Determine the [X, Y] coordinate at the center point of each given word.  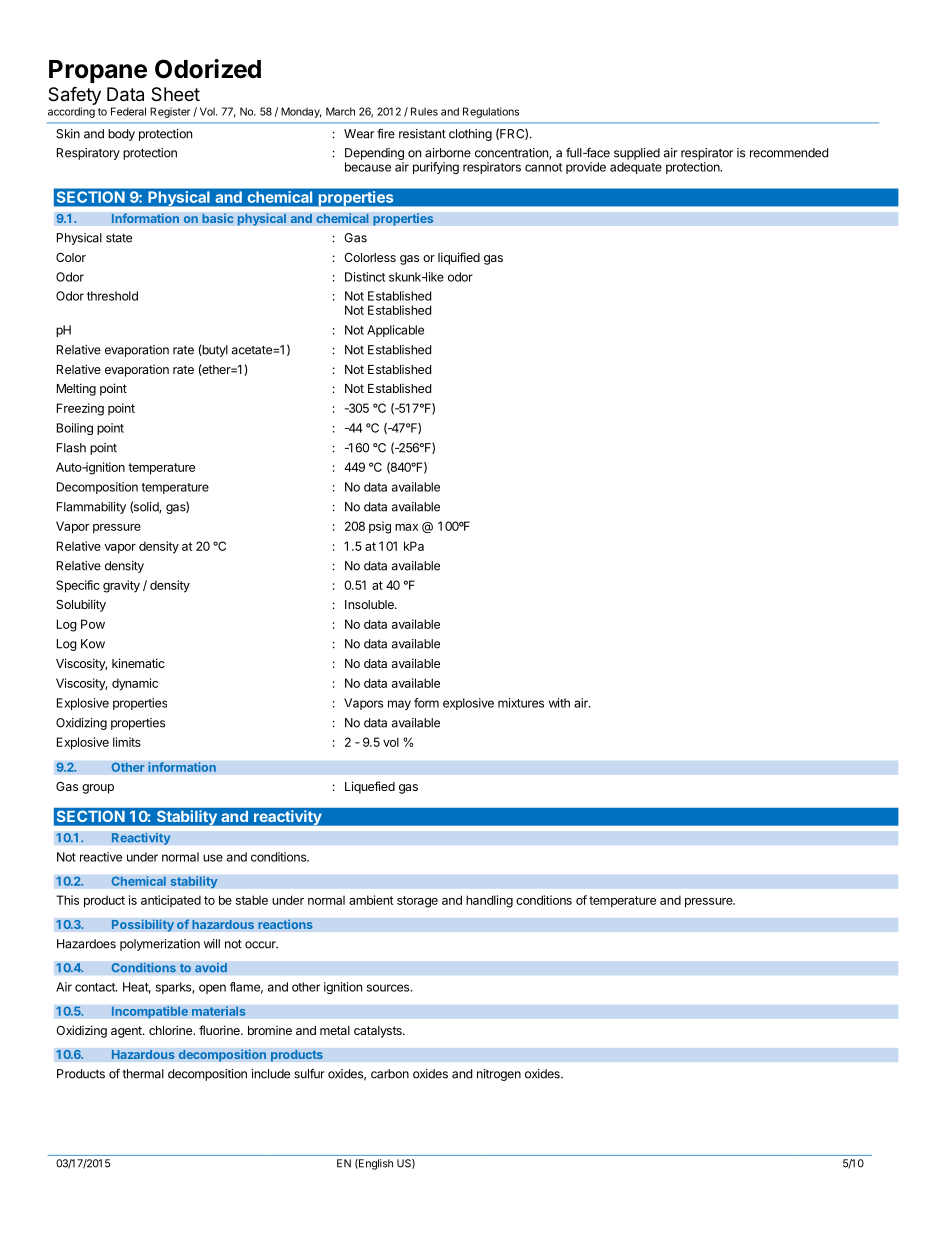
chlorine [171, 1030]
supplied [637, 154]
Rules [424, 111]
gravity [121, 586]
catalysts [379, 1032]
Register [170, 112]
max [406, 527]
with [559, 703]
